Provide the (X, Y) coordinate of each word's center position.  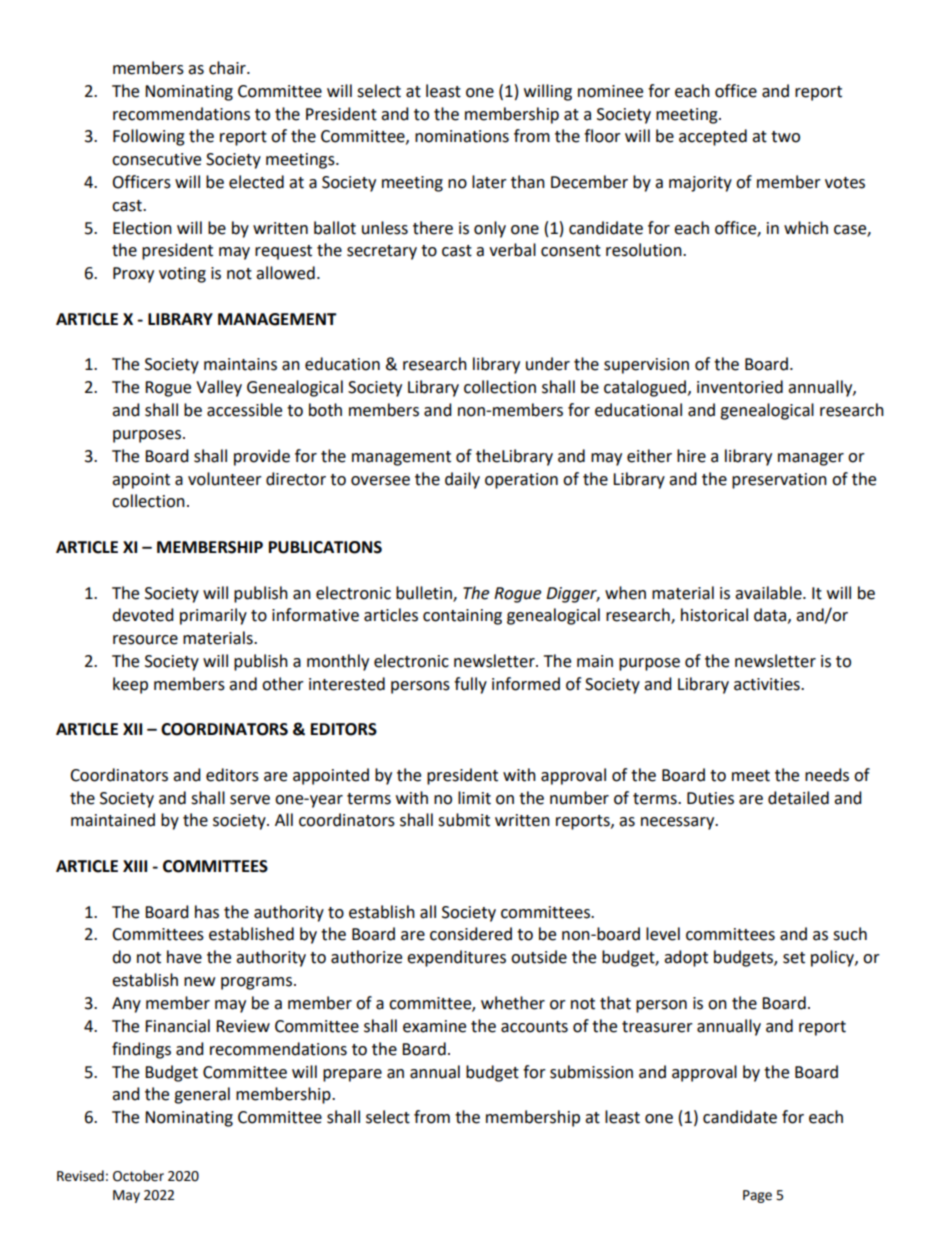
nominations (462, 136)
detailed (798, 798)
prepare (352, 1075)
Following (149, 137)
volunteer (225, 479)
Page (757, 1196)
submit (464, 820)
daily (462, 480)
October (138, 1176)
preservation (779, 481)
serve (250, 800)
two (785, 137)
